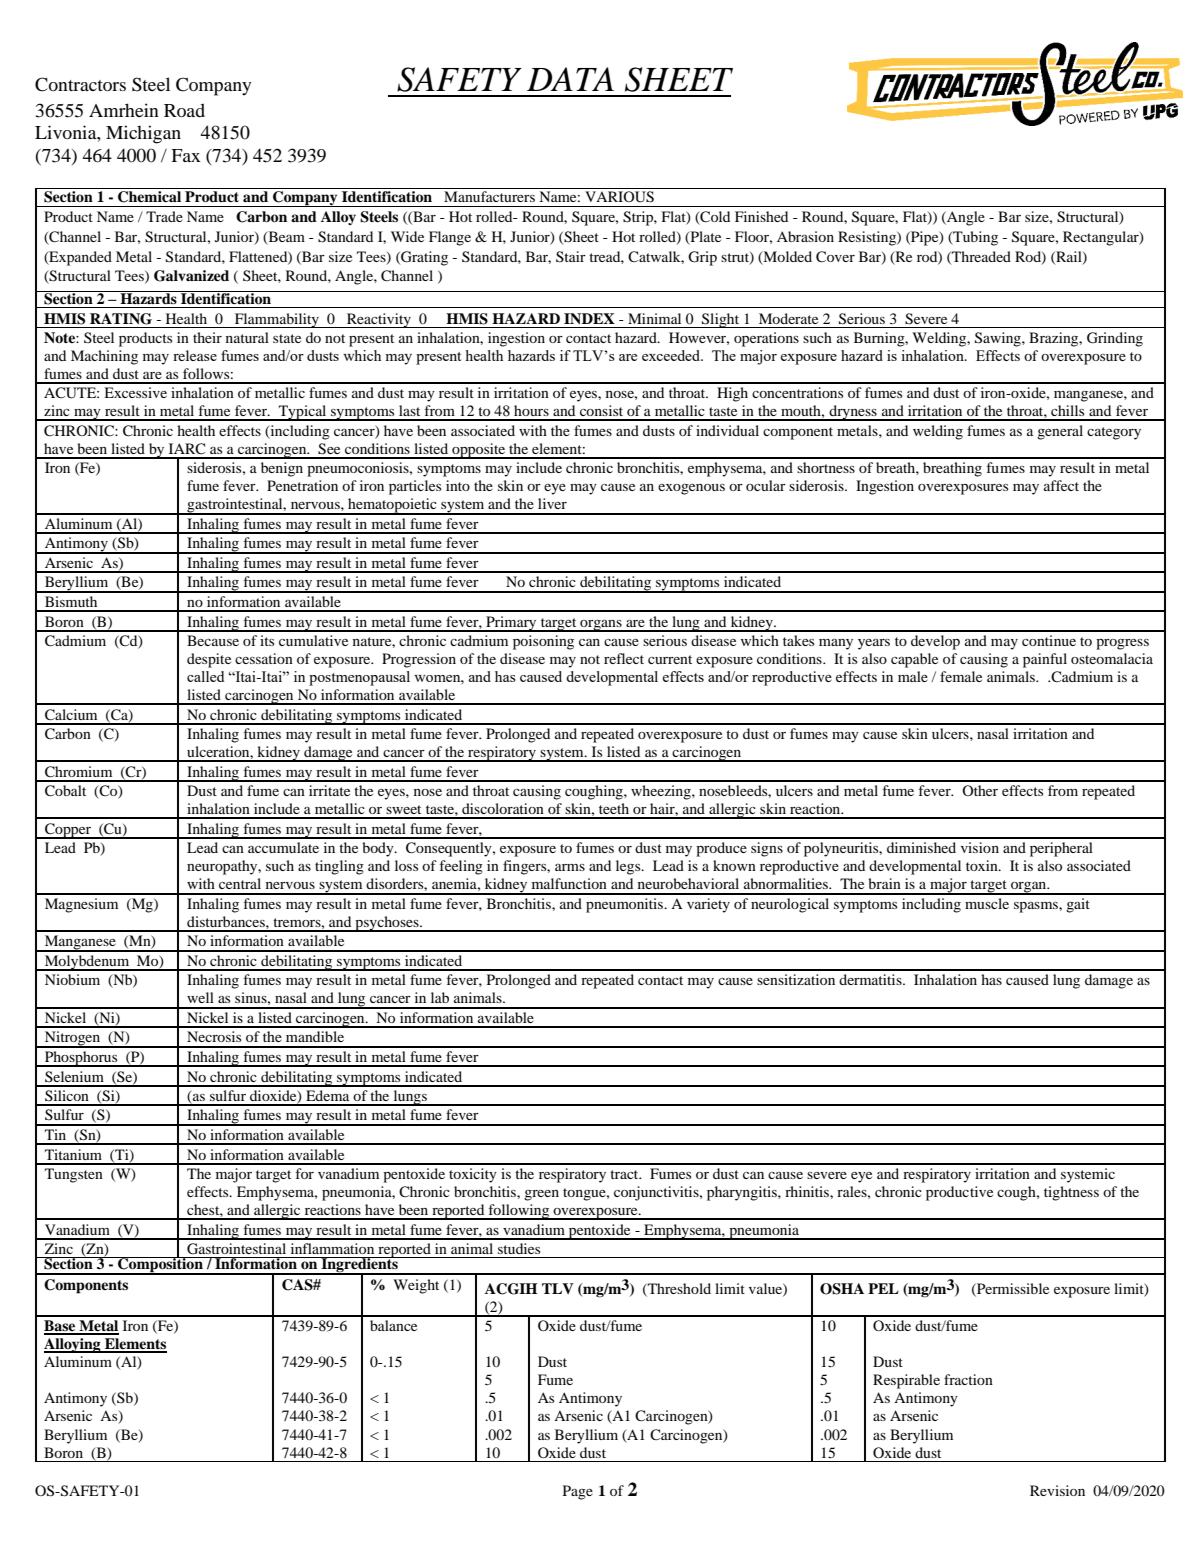 The image size is (1200, 1553). What do you see at coordinates (980, 790) in the page?
I see `Other` at bounding box center [980, 790].
